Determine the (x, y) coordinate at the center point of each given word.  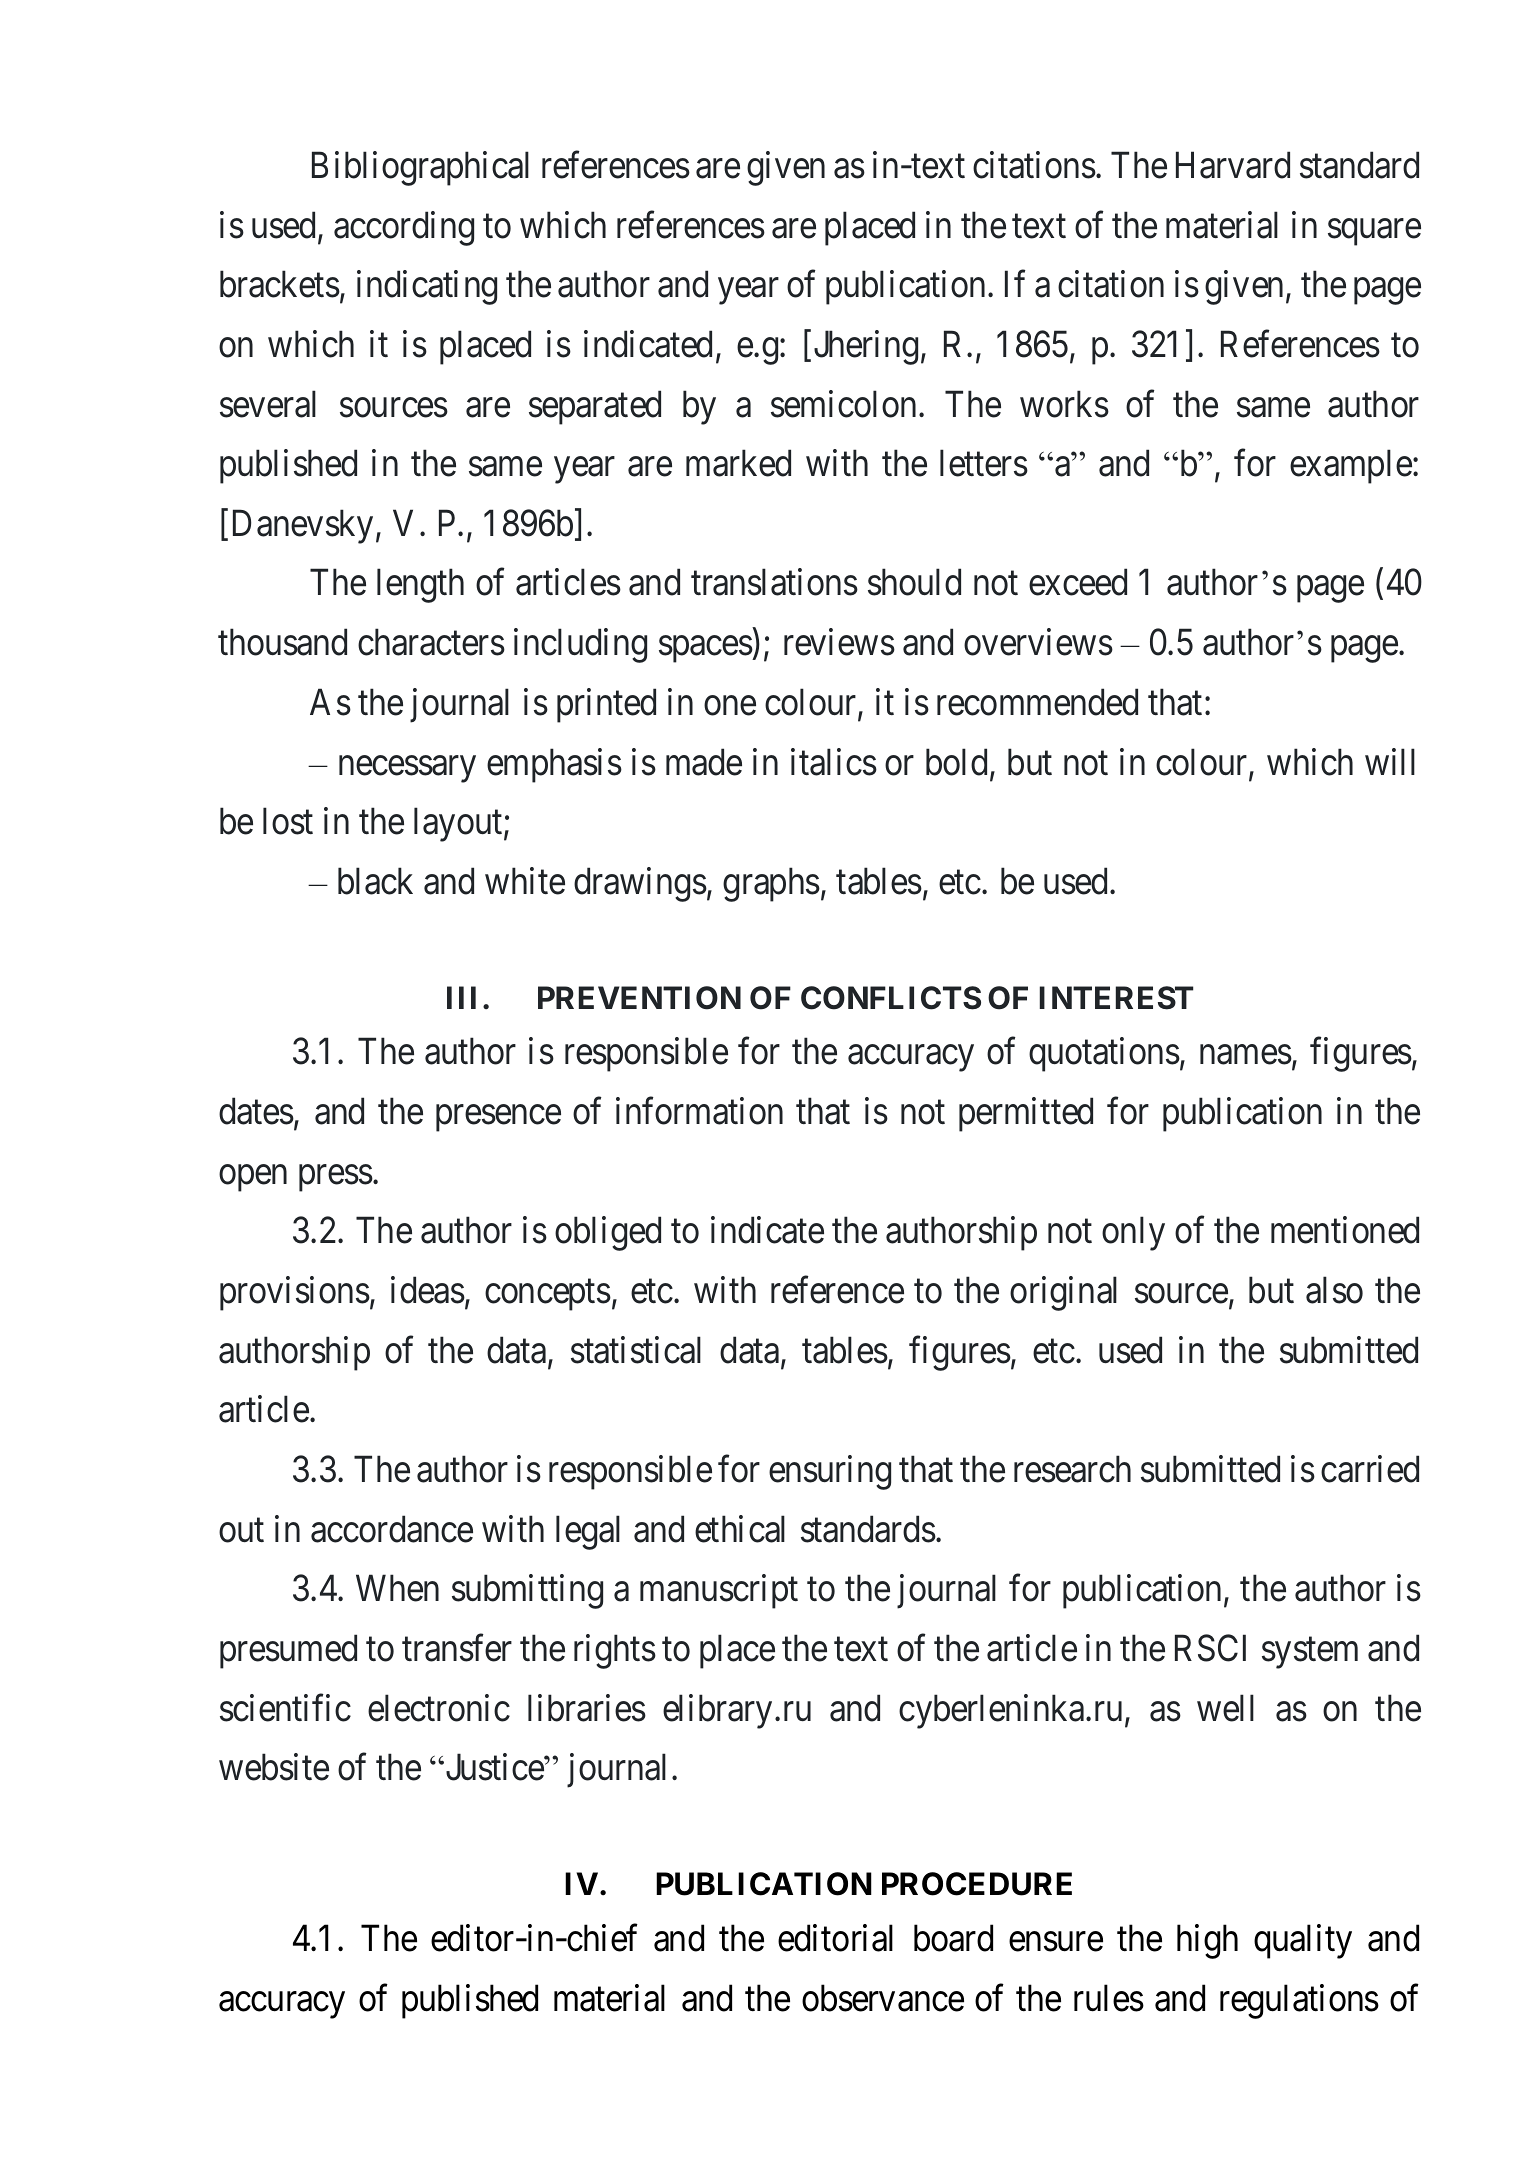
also (1334, 1290)
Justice (494, 1767)
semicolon (845, 404)
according (404, 228)
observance (883, 1998)
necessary (407, 769)
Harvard (1233, 165)
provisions (295, 1294)
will (1390, 761)
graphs (771, 884)
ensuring (830, 1472)
